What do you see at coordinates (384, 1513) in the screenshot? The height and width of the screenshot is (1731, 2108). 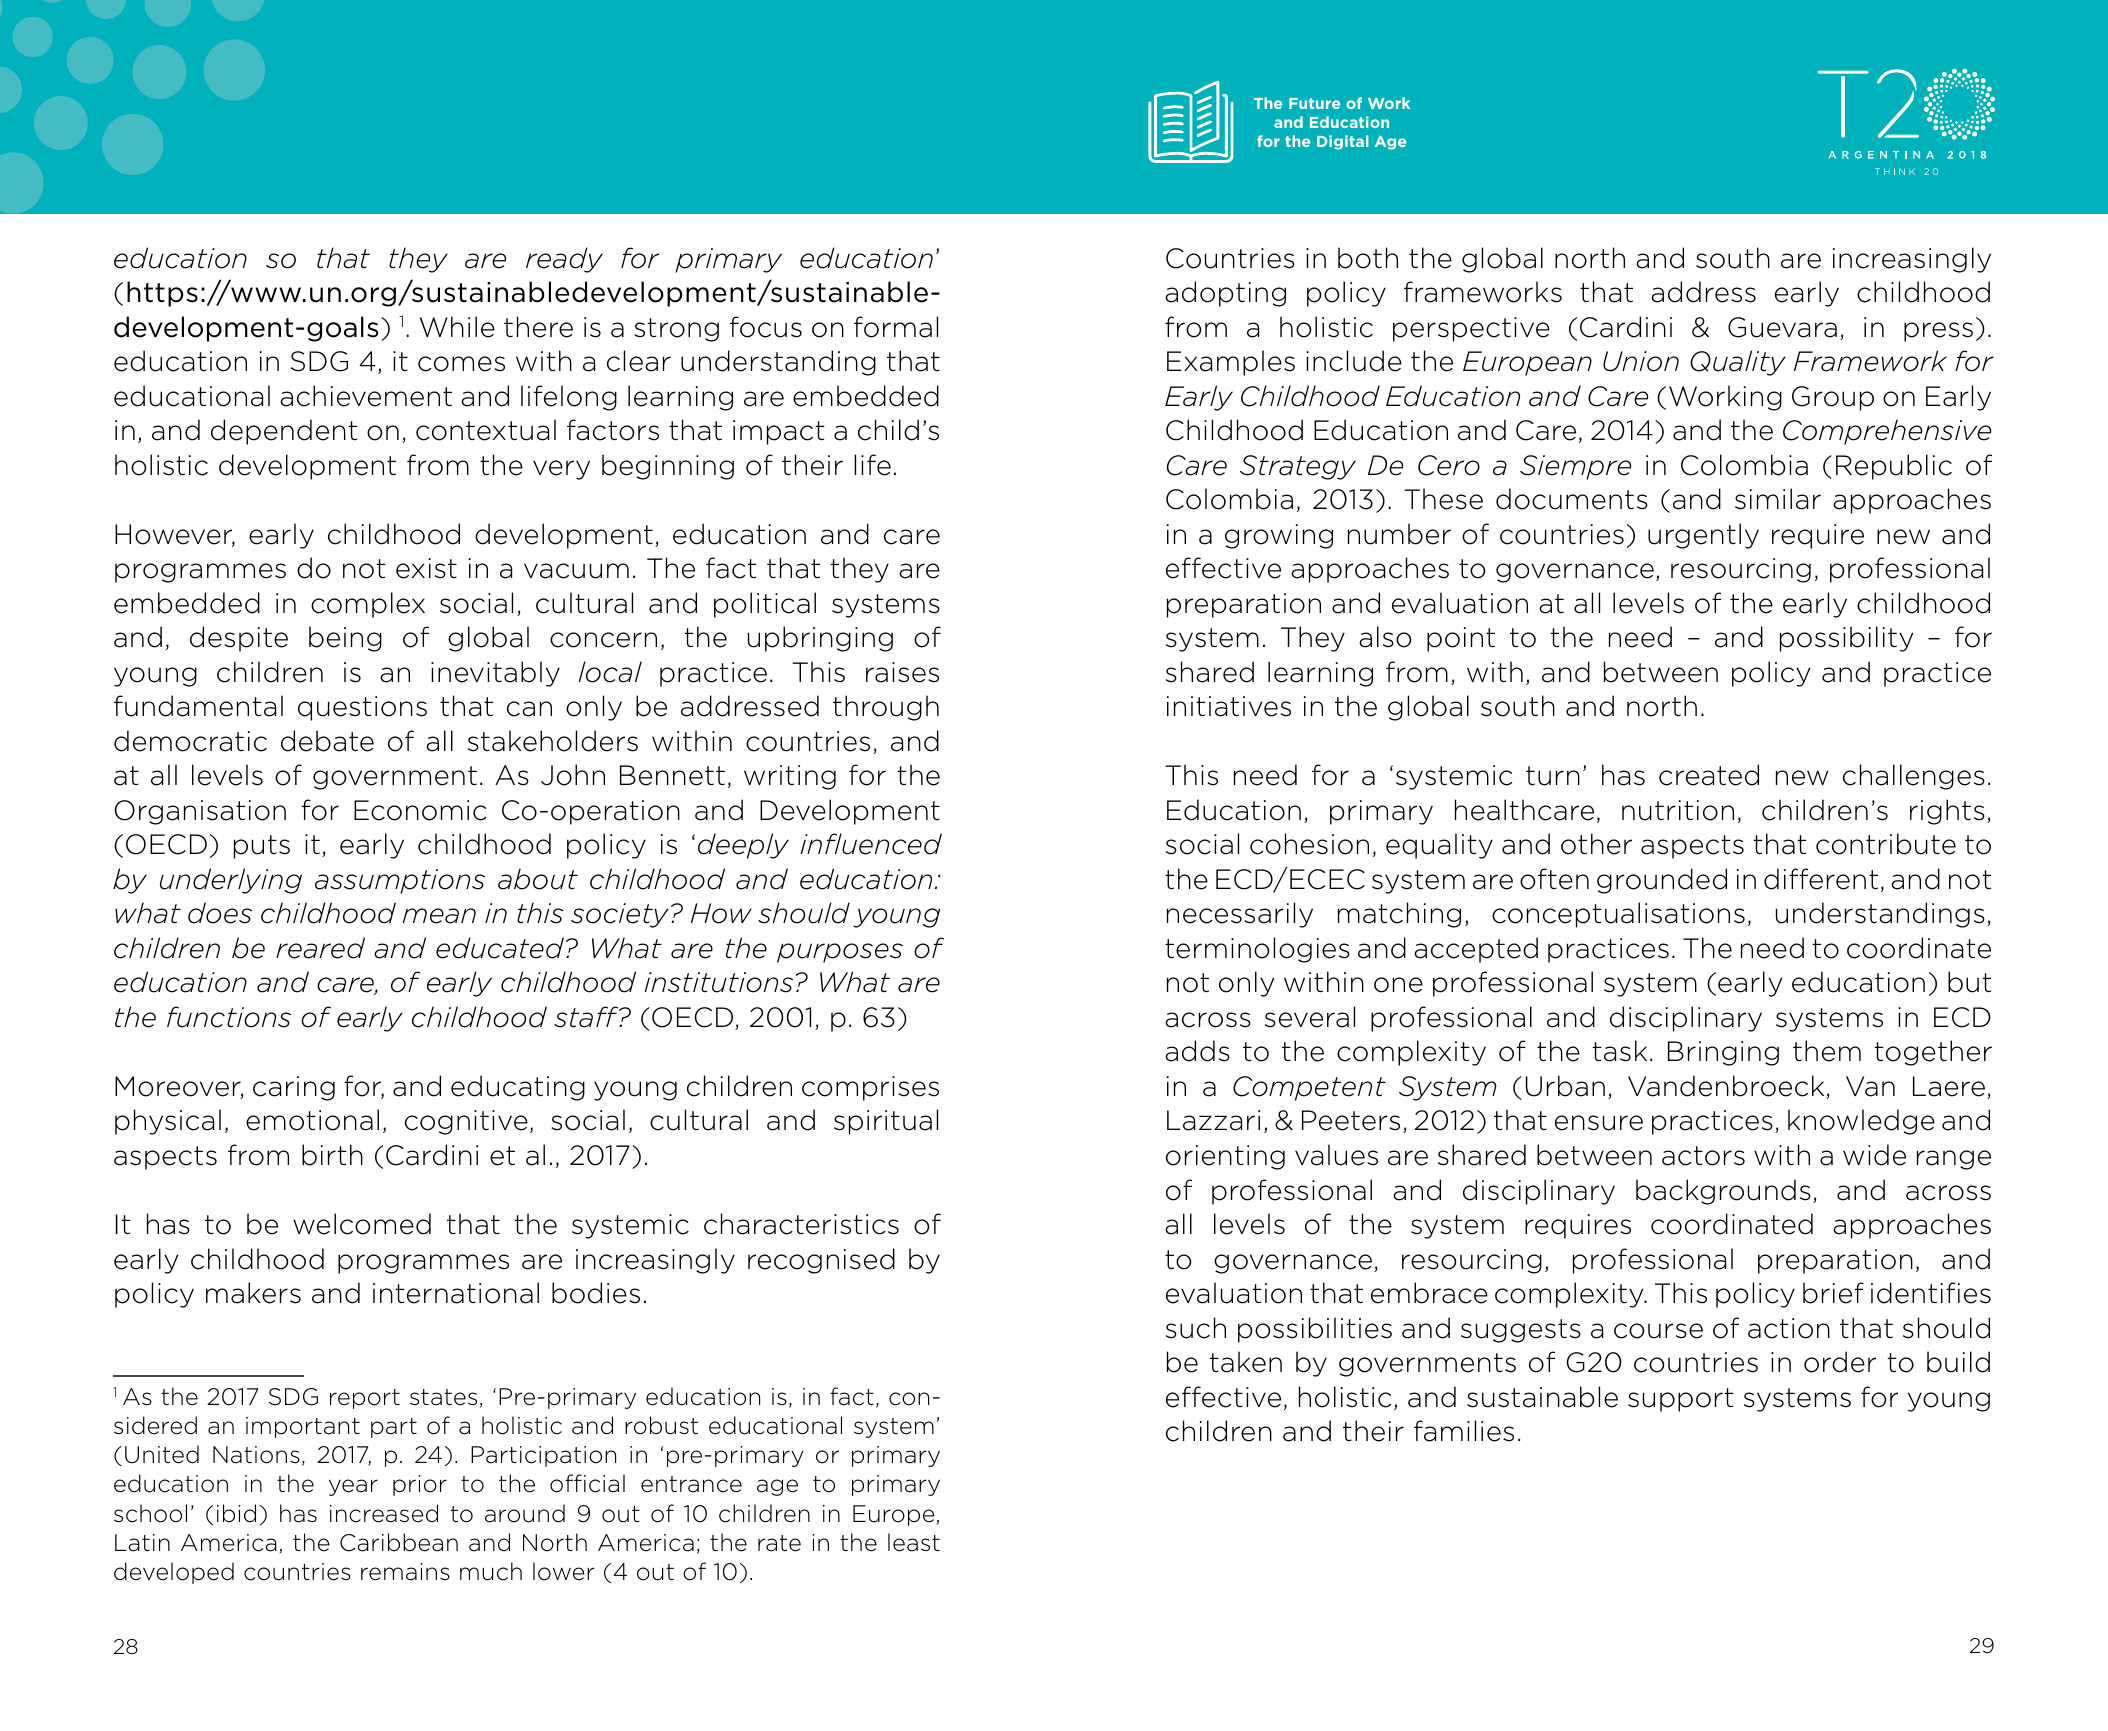 I see `increased` at bounding box center [384, 1513].
